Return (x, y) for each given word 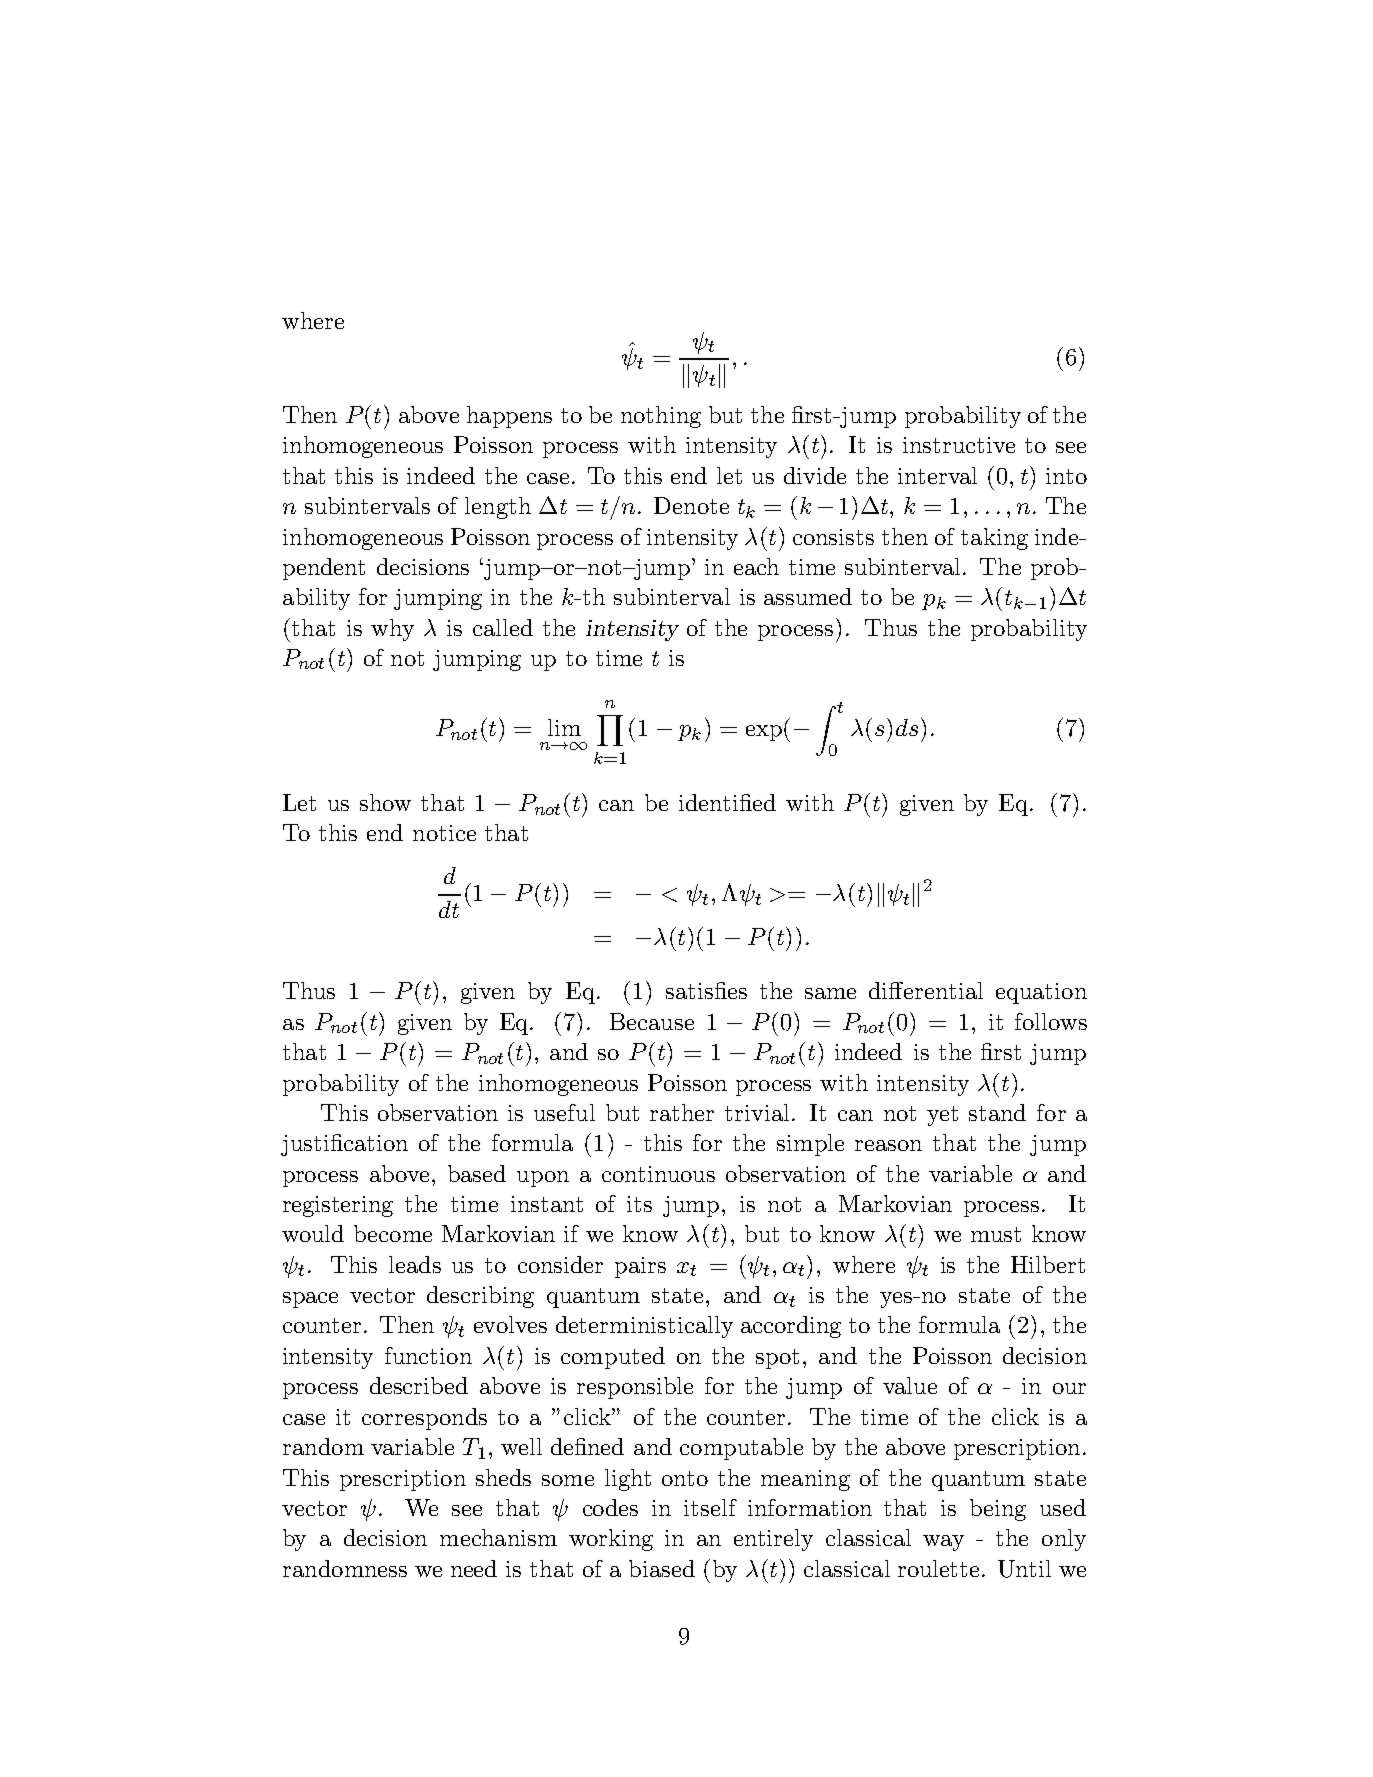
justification (344, 1145)
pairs (640, 1267)
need (474, 1568)
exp (764, 733)
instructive (959, 445)
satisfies (706, 990)
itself (710, 1507)
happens (509, 417)
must (996, 1234)
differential (926, 990)
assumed (808, 596)
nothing (661, 417)
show (385, 802)
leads (415, 1264)
